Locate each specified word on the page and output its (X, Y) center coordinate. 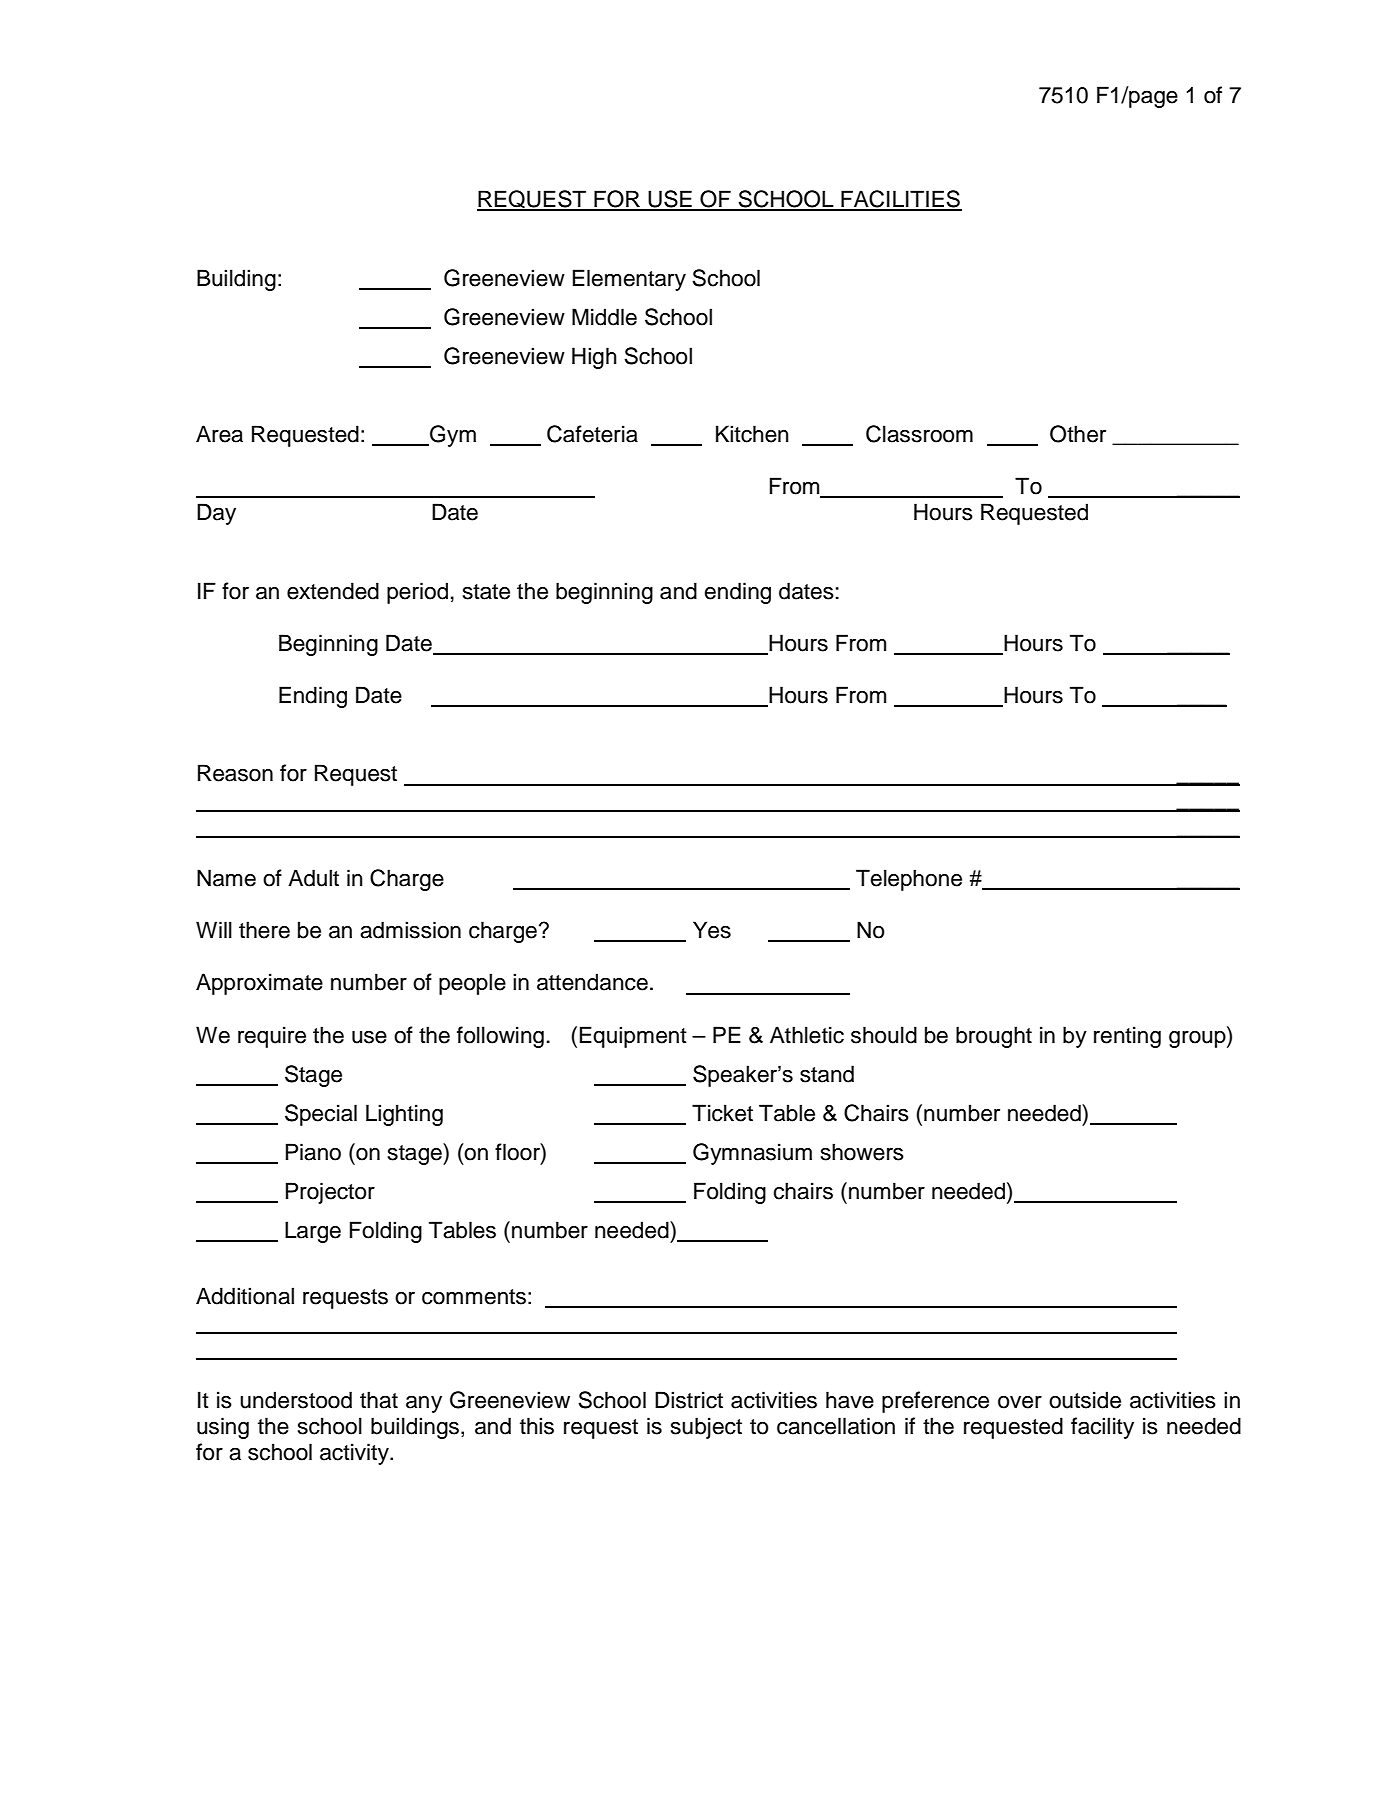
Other (1078, 434)
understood (296, 1400)
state (486, 592)
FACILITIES (900, 200)
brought (994, 1037)
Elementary (629, 280)
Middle (604, 317)
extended (333, 591)
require (272, 1037)
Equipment (633, 1037)
